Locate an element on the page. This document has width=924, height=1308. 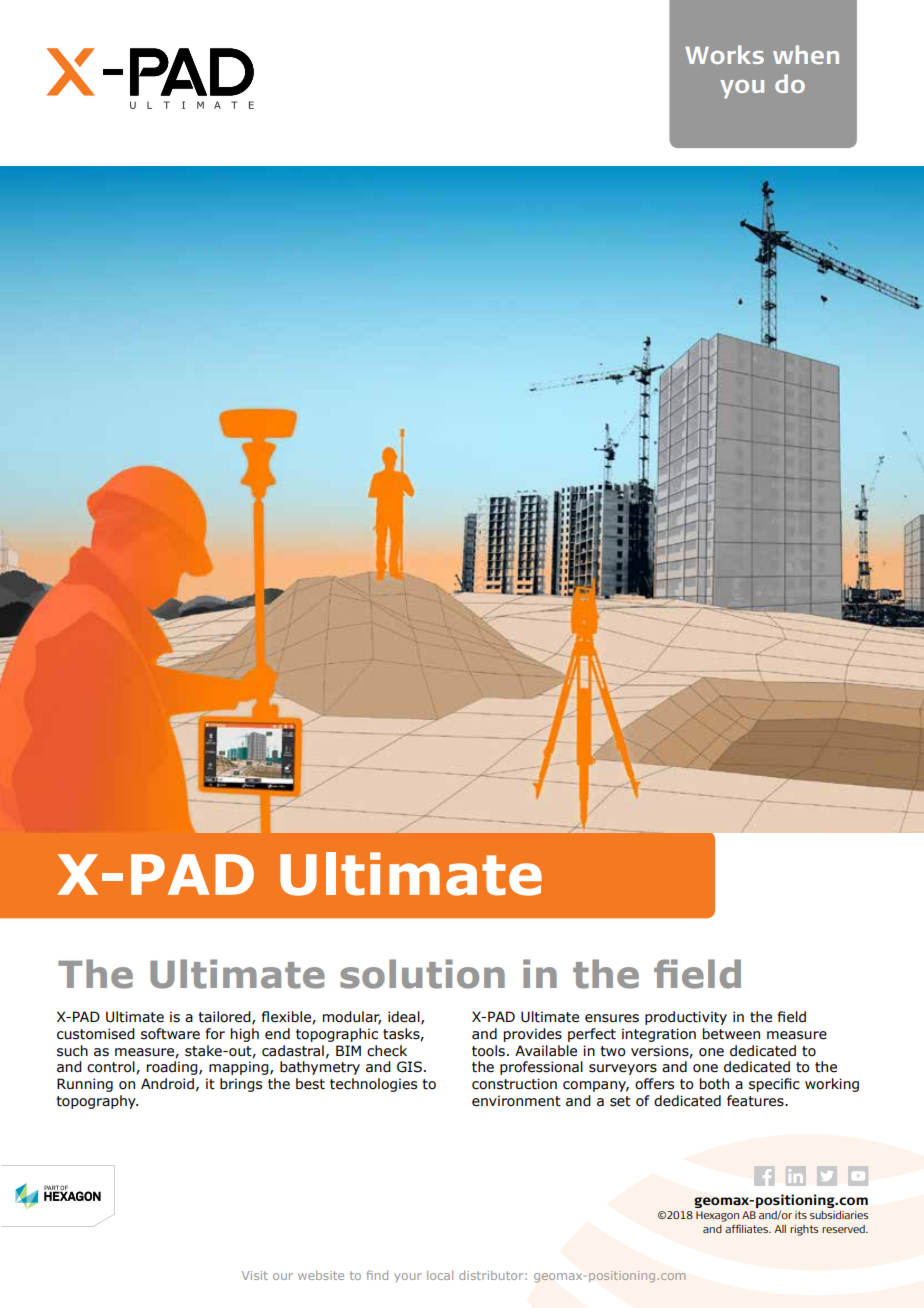
provides is located at coordinates (533, 1035).
